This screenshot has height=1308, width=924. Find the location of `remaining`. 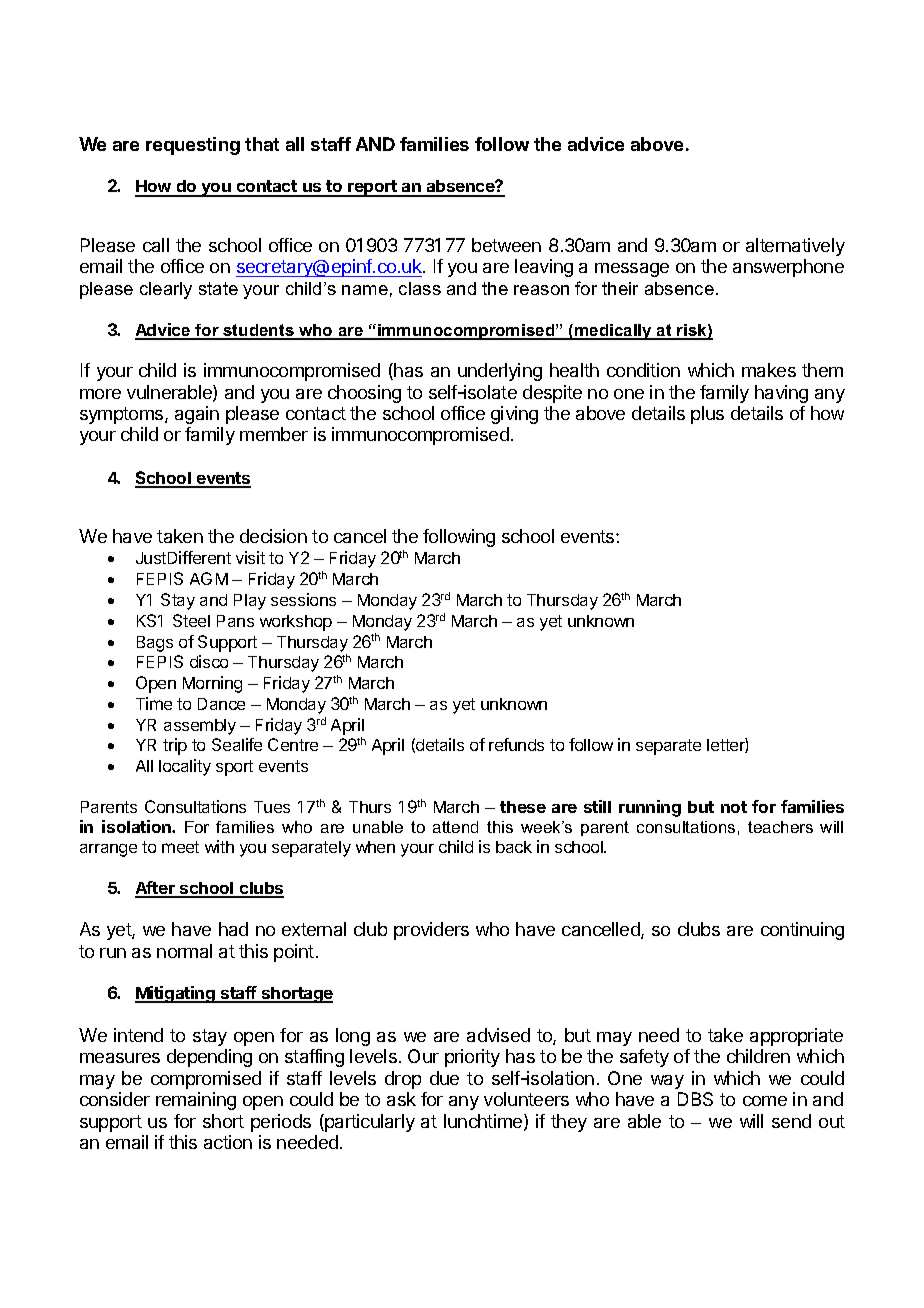

remaining is located at coordinates (196, 1101).
